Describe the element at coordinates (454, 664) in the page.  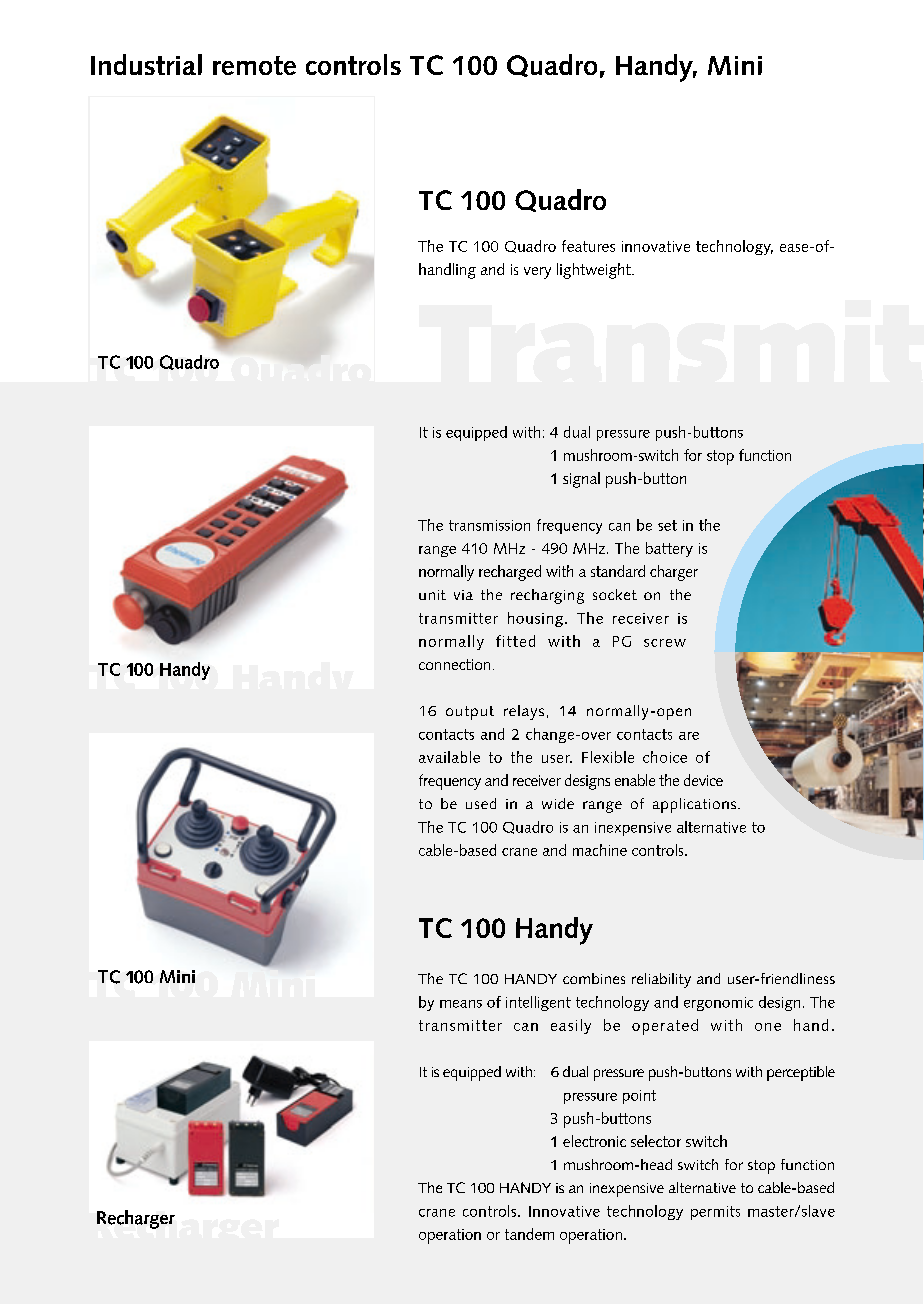
I see `connection` at that location.
